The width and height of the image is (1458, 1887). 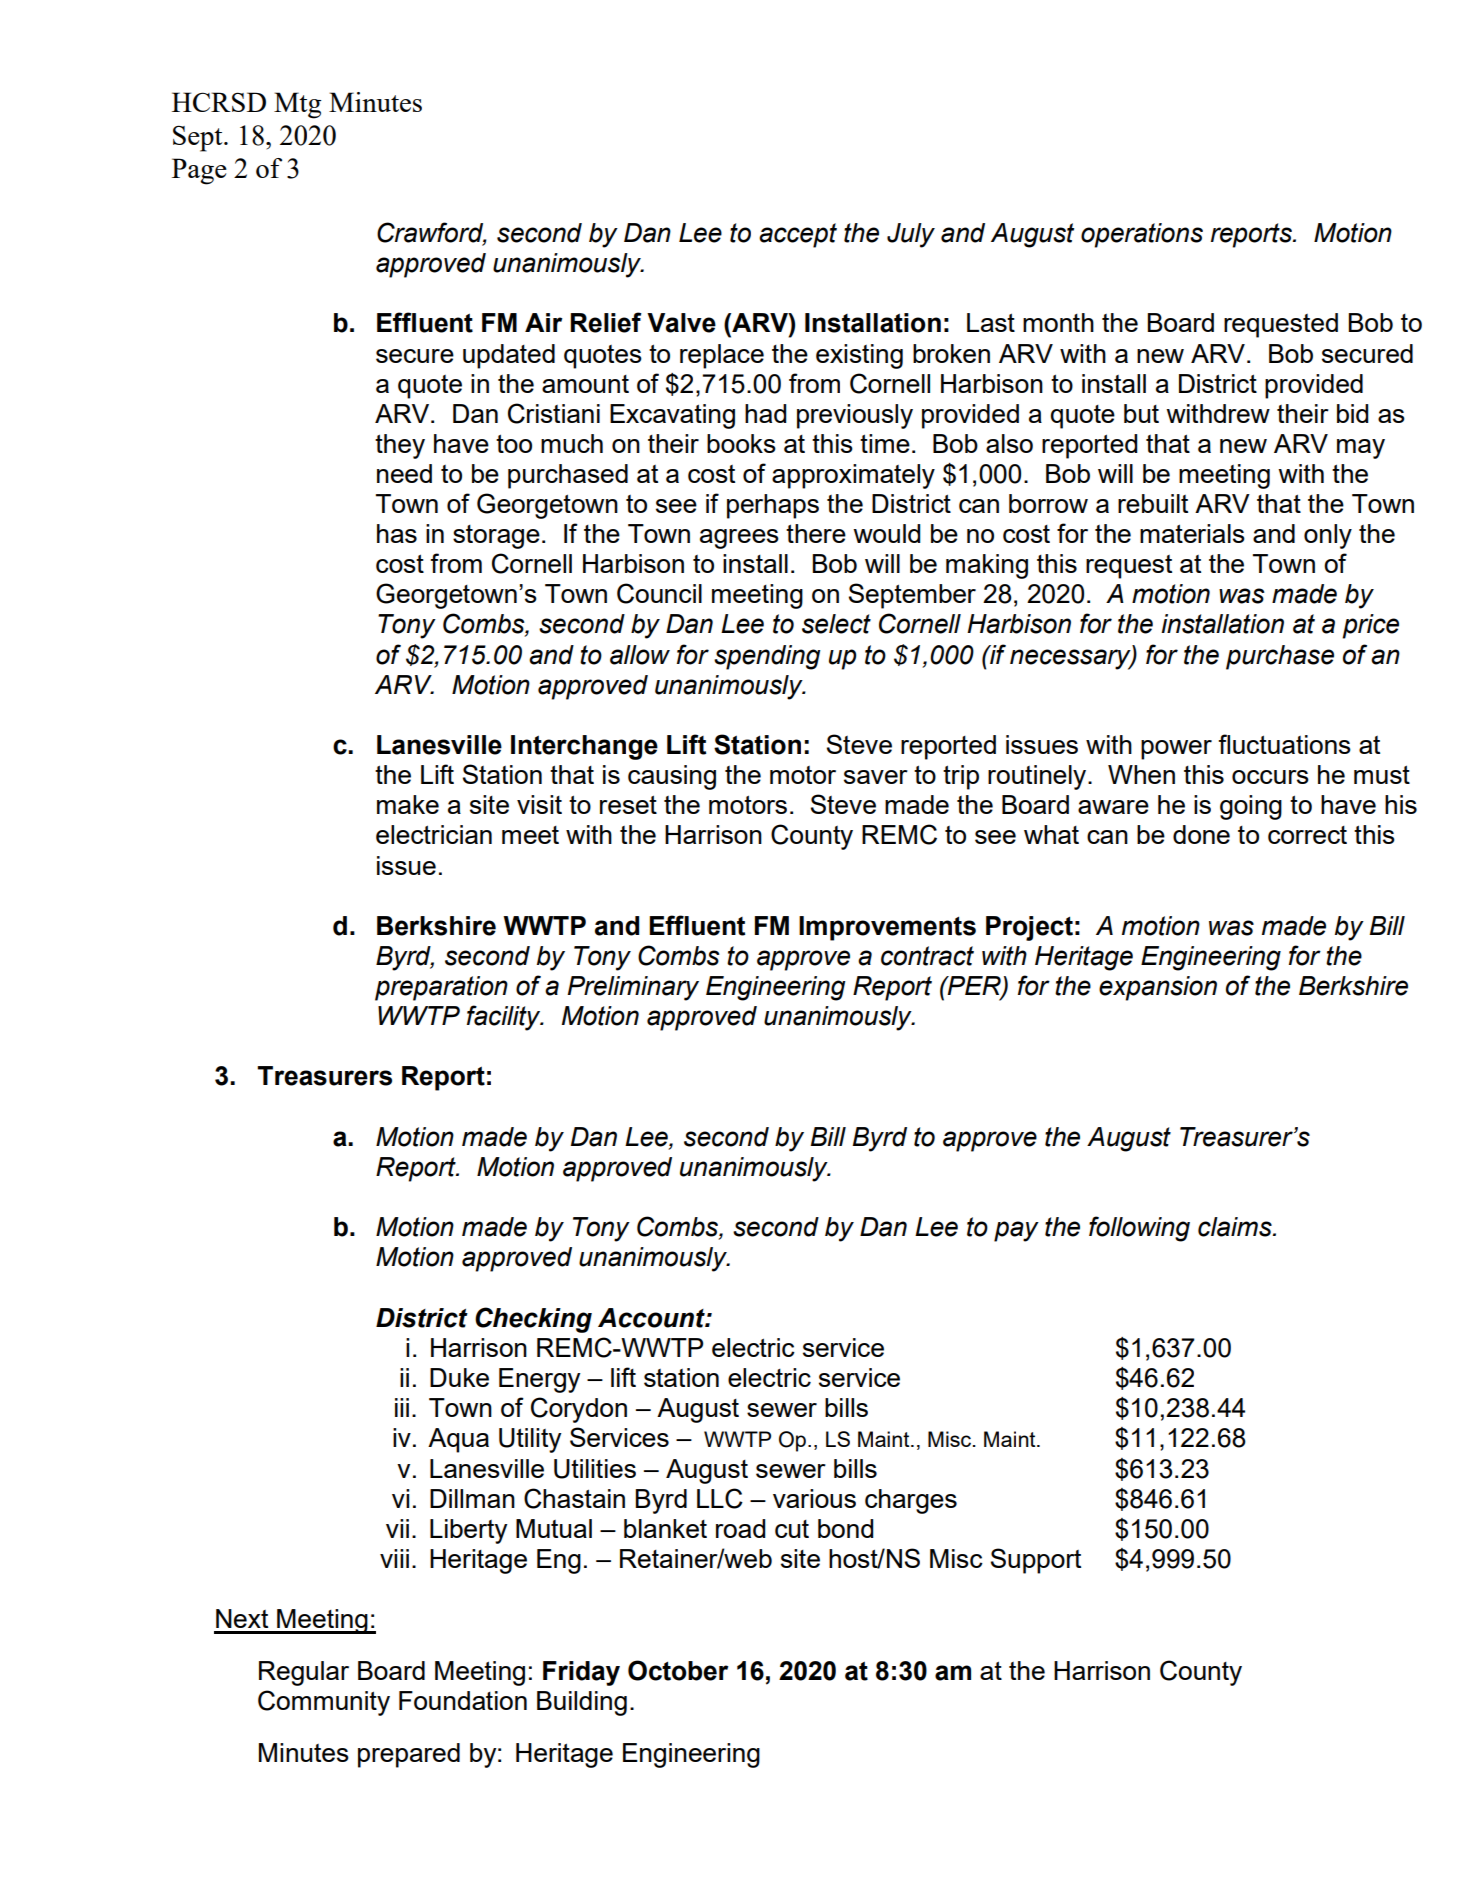 What do you see at coordinates (441, 988) in the image?
I see `preparation` at bounding box center [441, 988].
